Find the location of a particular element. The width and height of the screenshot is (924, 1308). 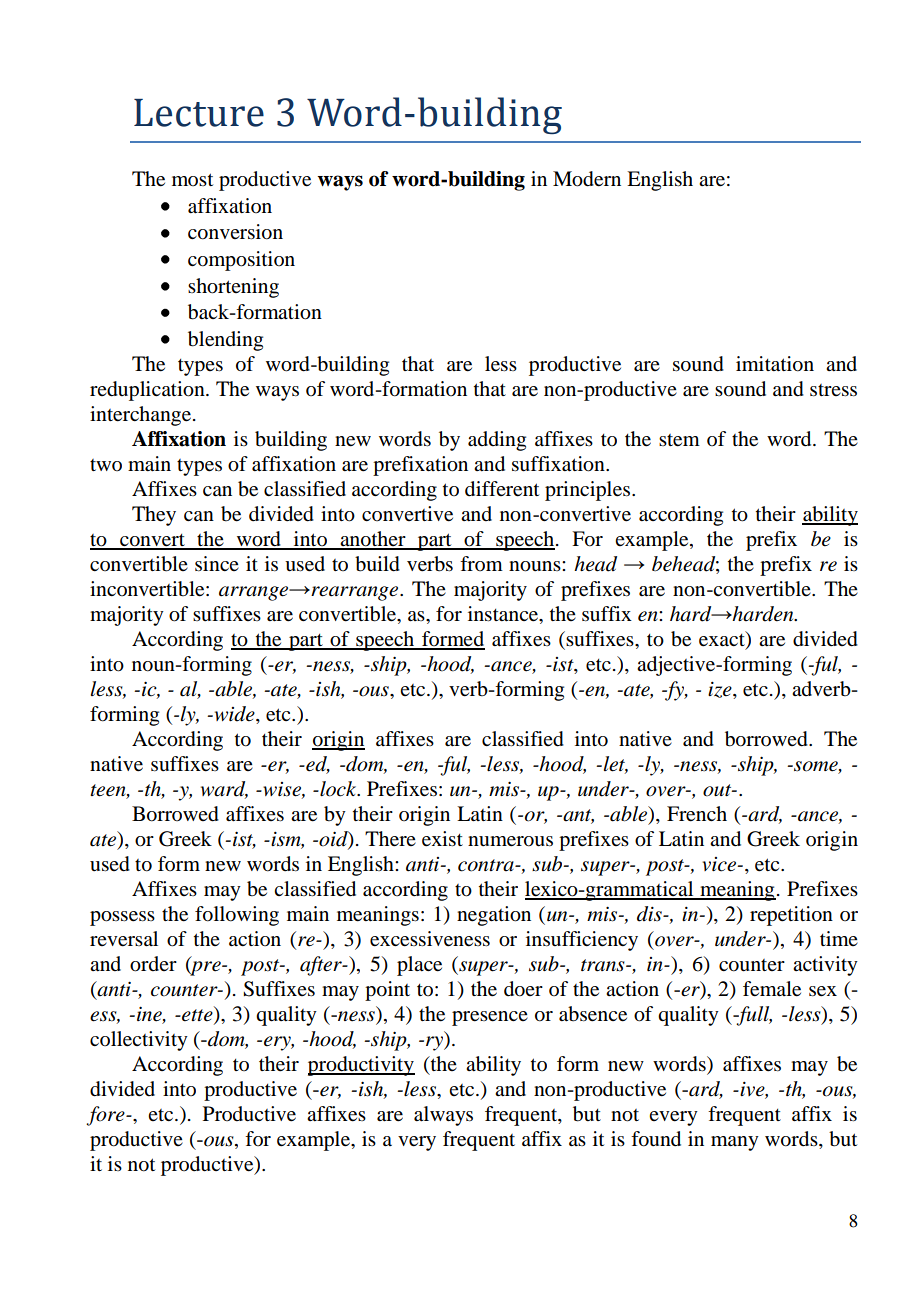

ize is located at coordinates (721, 690).
